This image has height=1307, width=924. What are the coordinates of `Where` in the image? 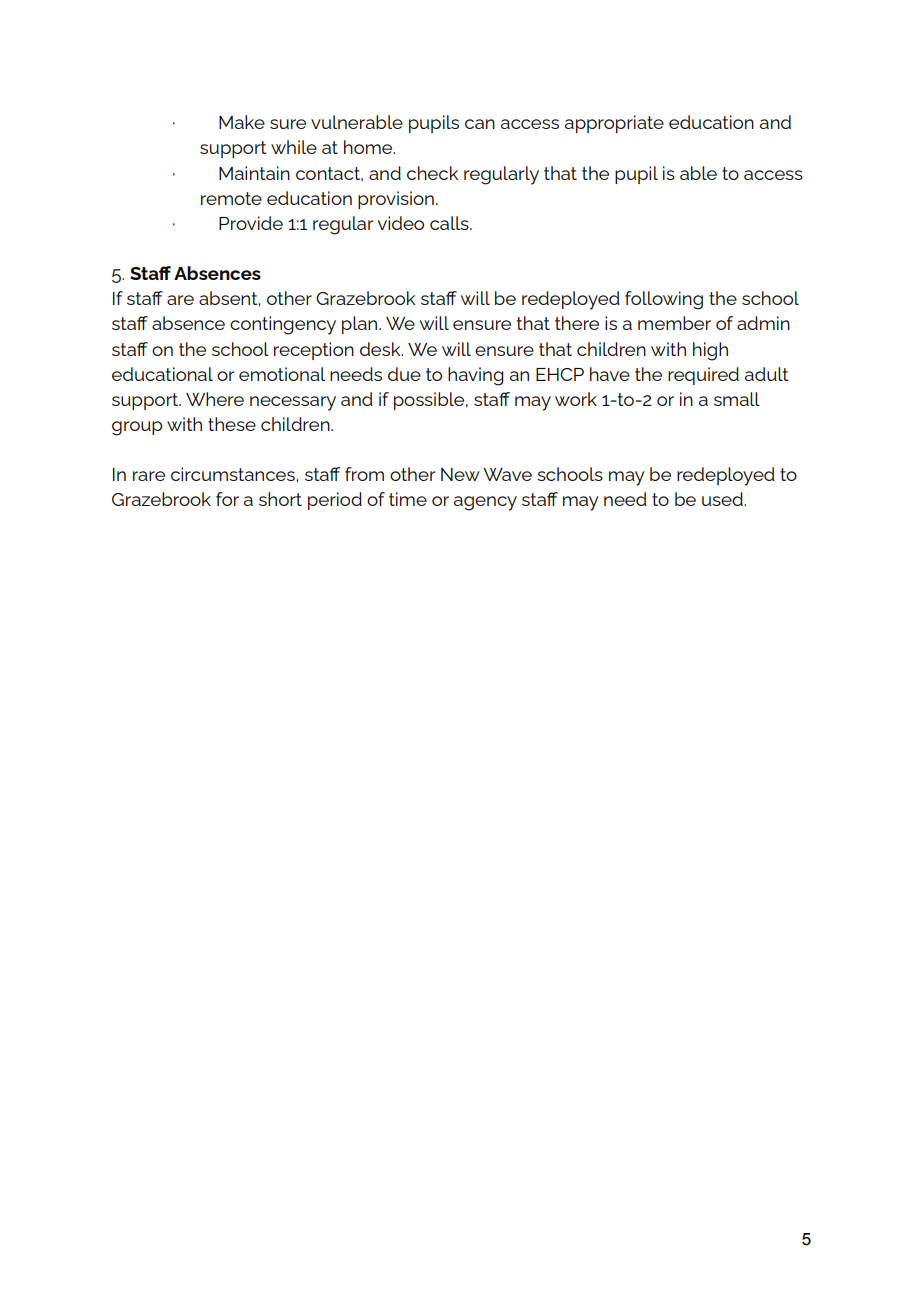 It's located at (215, 399).
